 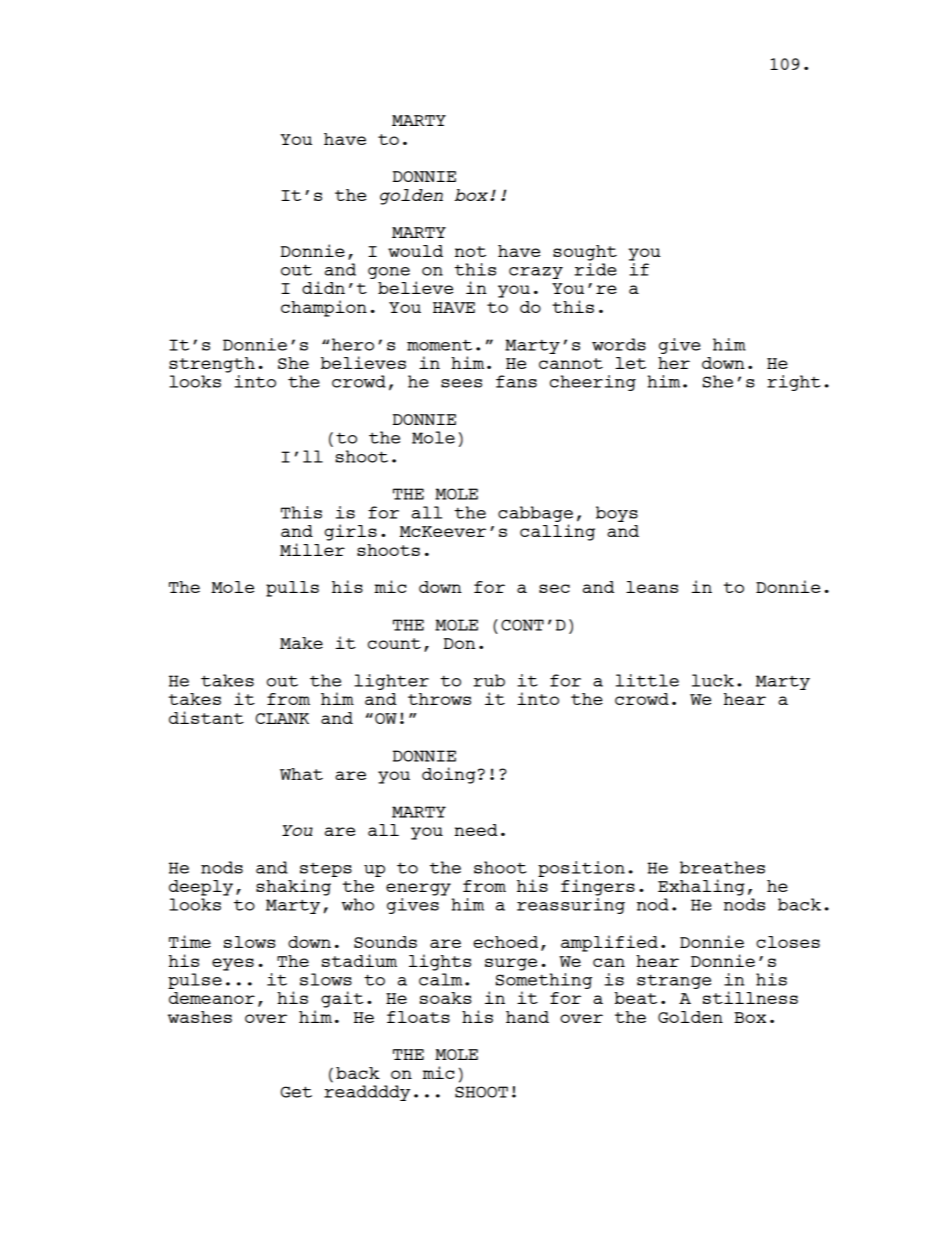 I want to click on crazy, so click(x=536, y=273).
